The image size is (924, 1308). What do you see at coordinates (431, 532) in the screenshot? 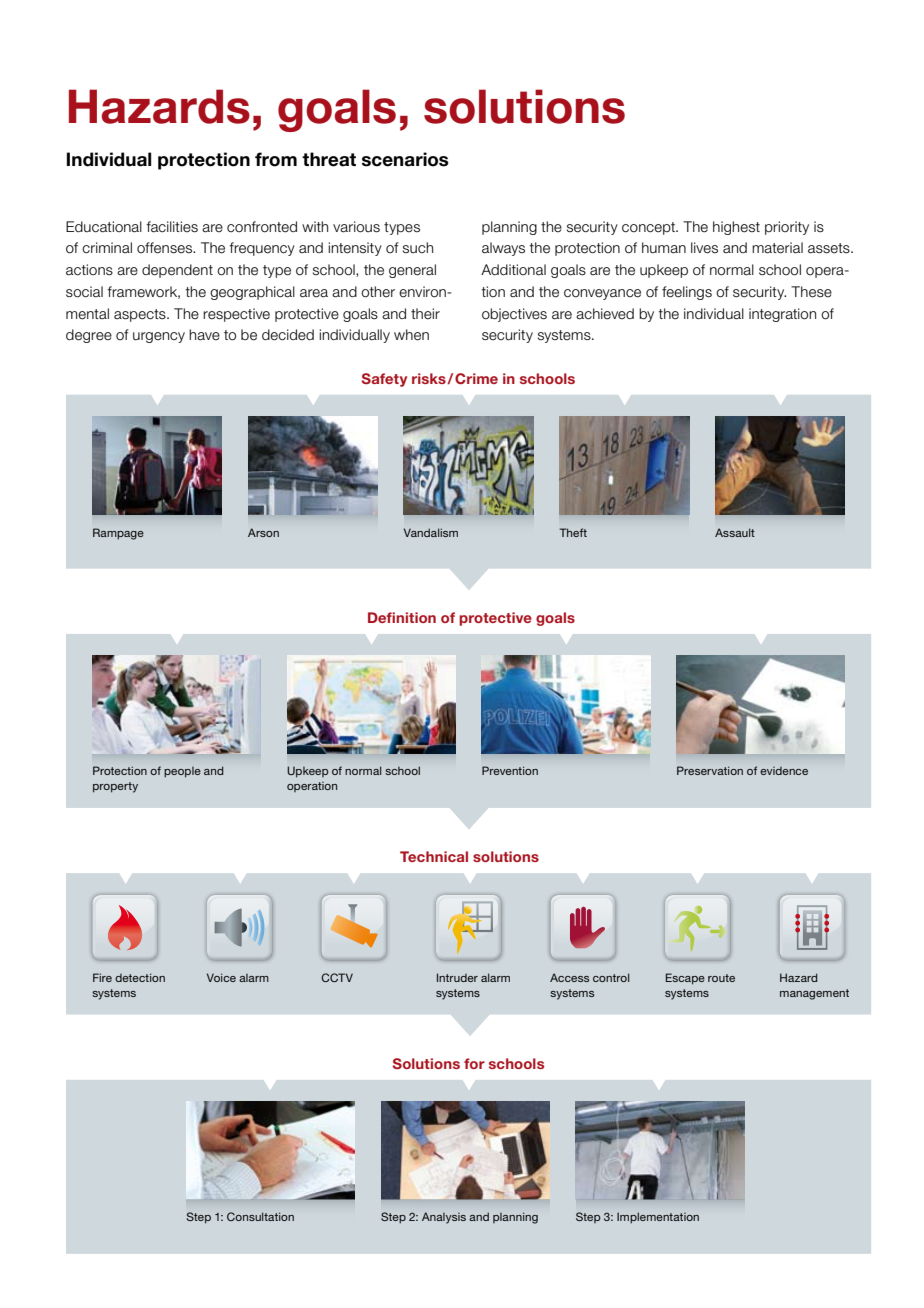
I see `Vandalism` at bounding box center [431, 532].
